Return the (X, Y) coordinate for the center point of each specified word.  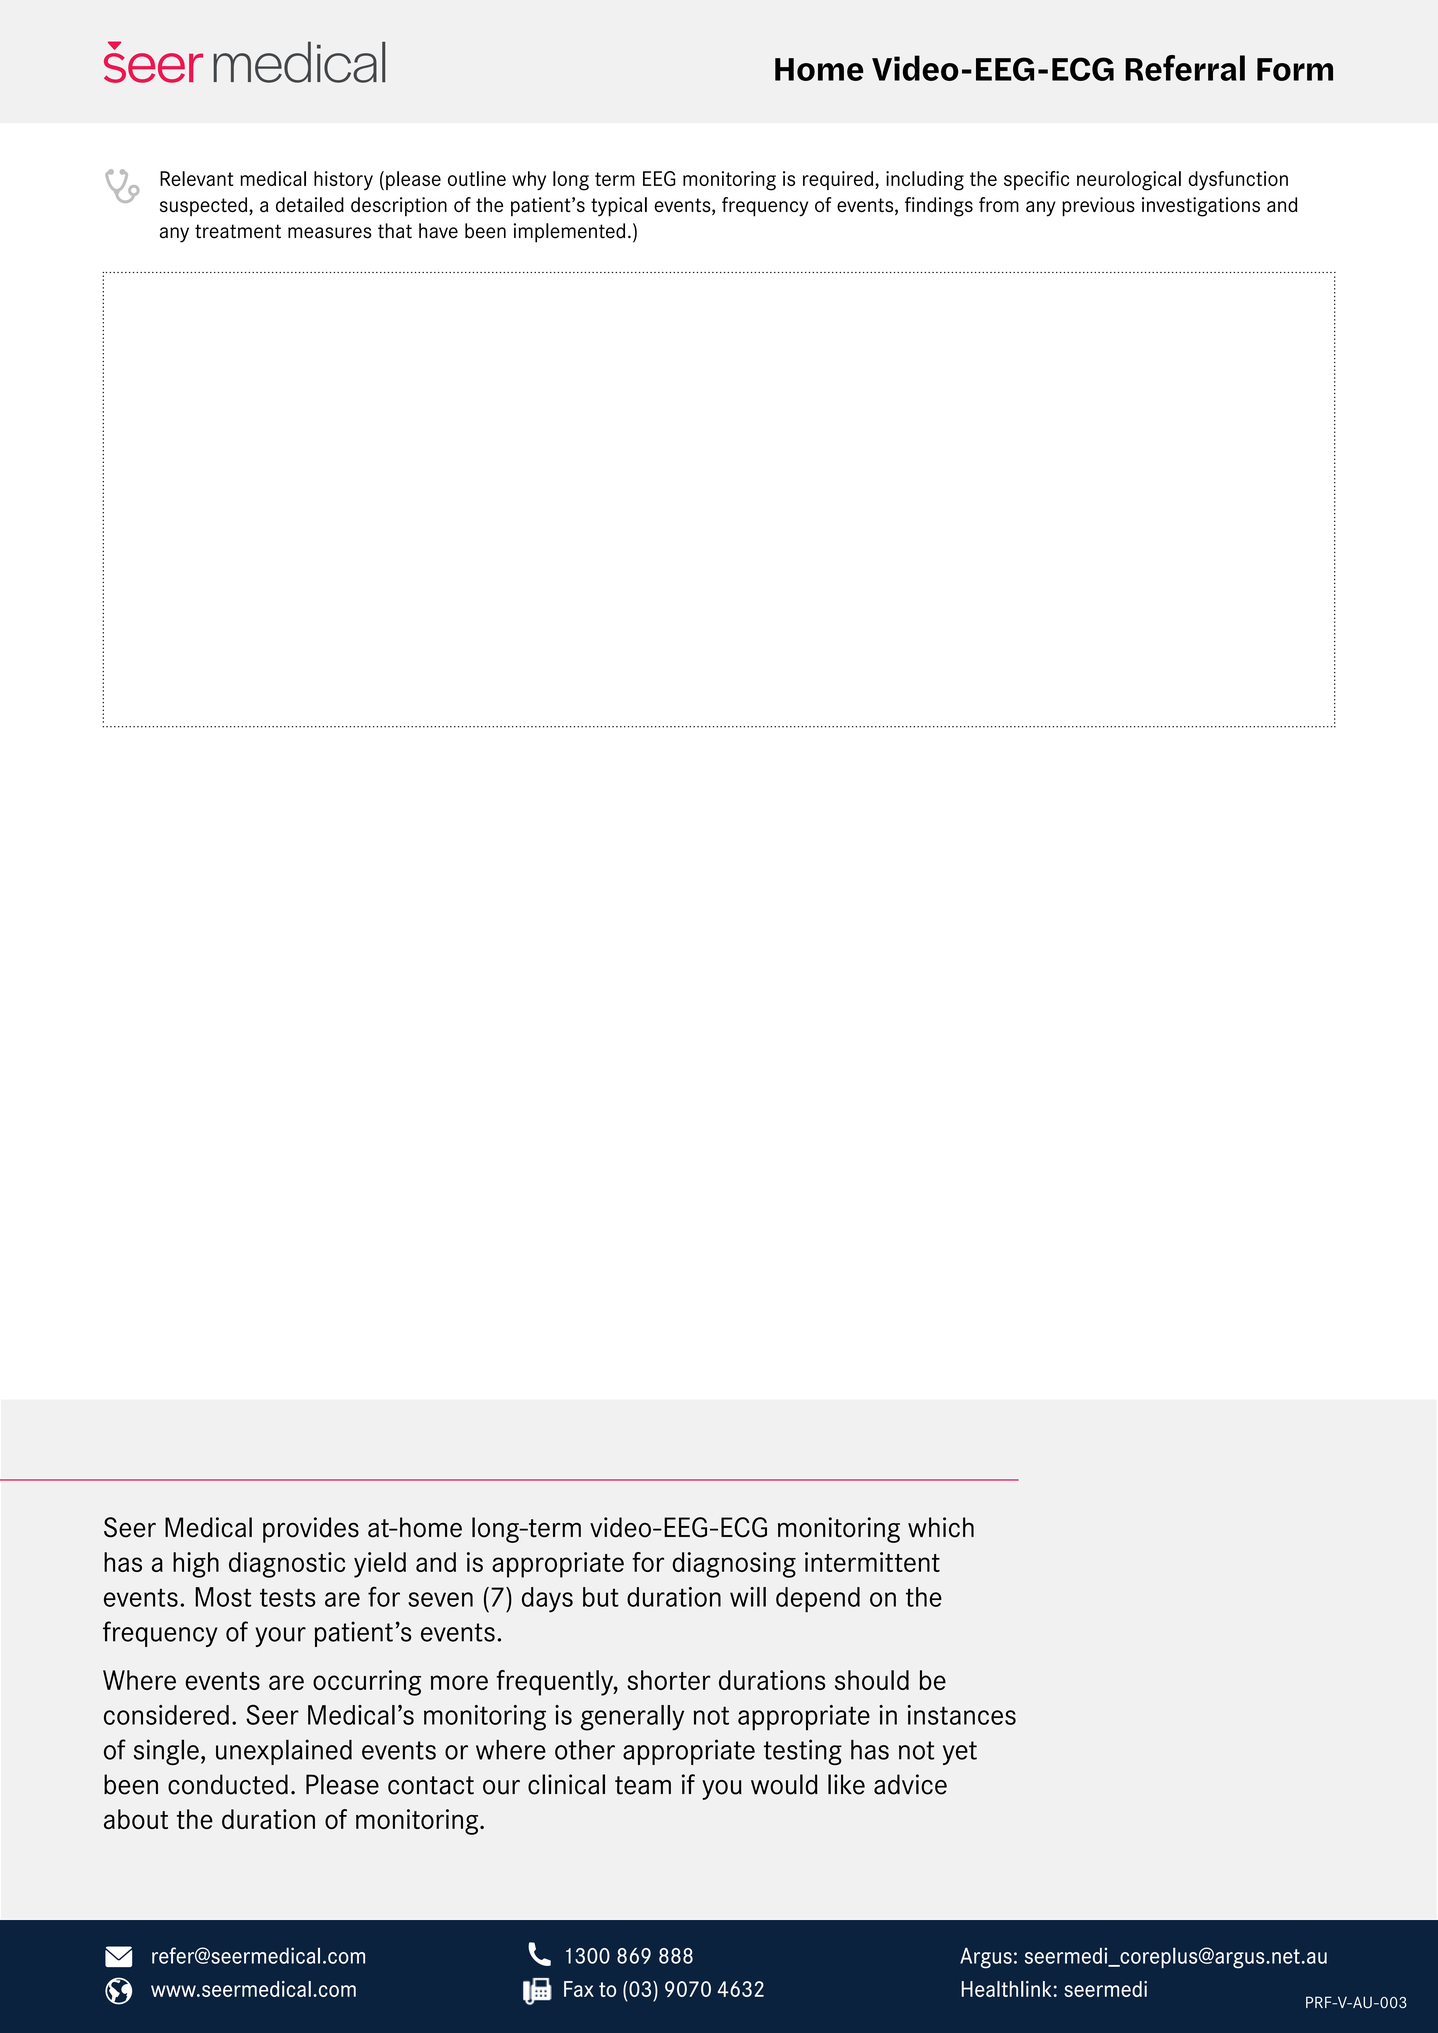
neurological (1129, 181)
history (343, 180)
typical (619, 207)
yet (960, 1753)
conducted (228, 1784)
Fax (579, 1989)
